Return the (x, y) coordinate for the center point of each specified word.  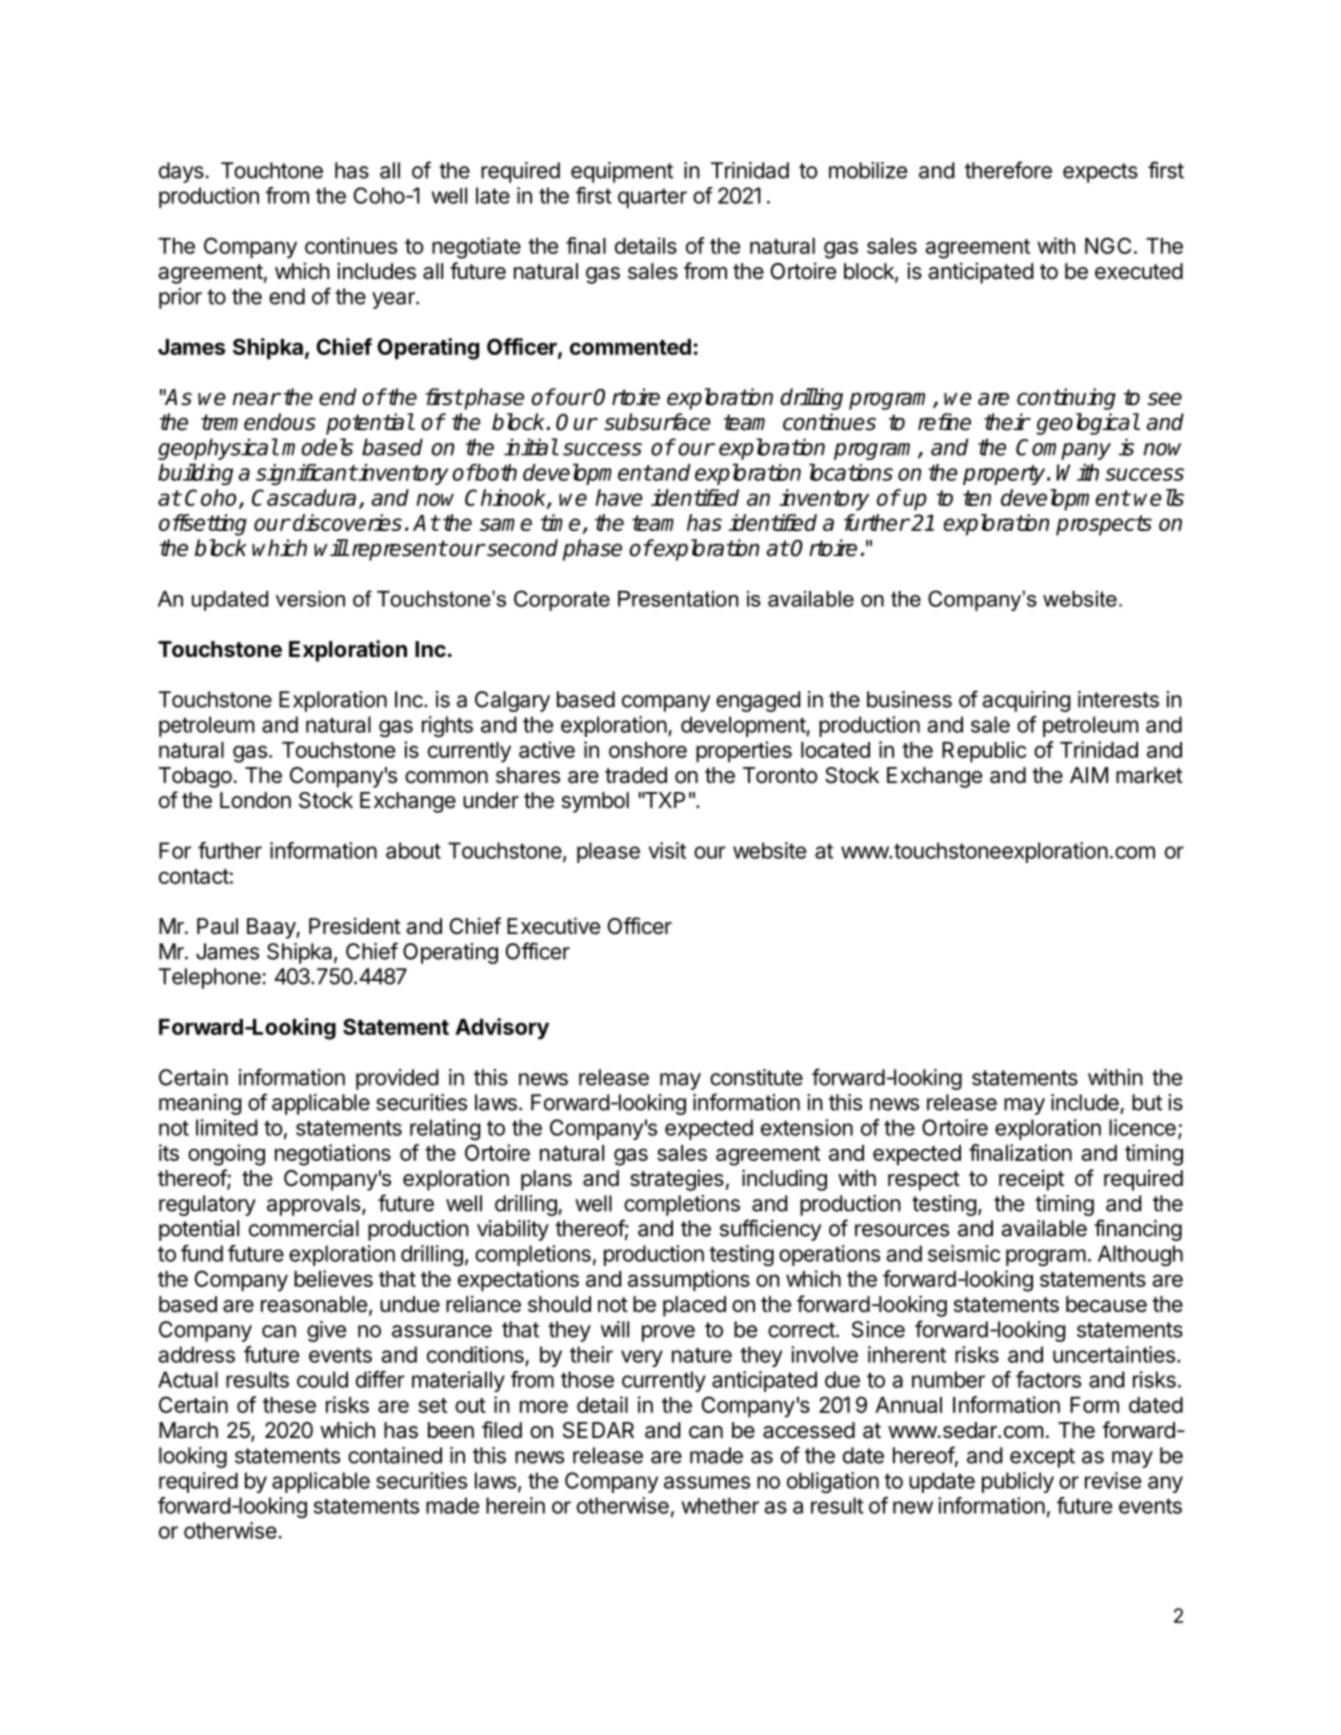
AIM (1089, 775)
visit (667, 850)
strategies (677, 1180)
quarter (652, 198)
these (289, 1405)
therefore (1008, 170)
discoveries (347, 522)
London (255, 800)
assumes (707, 1482)
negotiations (333, 1155)
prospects (1104, 525)
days (181, 172)
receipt (1031, 1180)
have (619, 497)
